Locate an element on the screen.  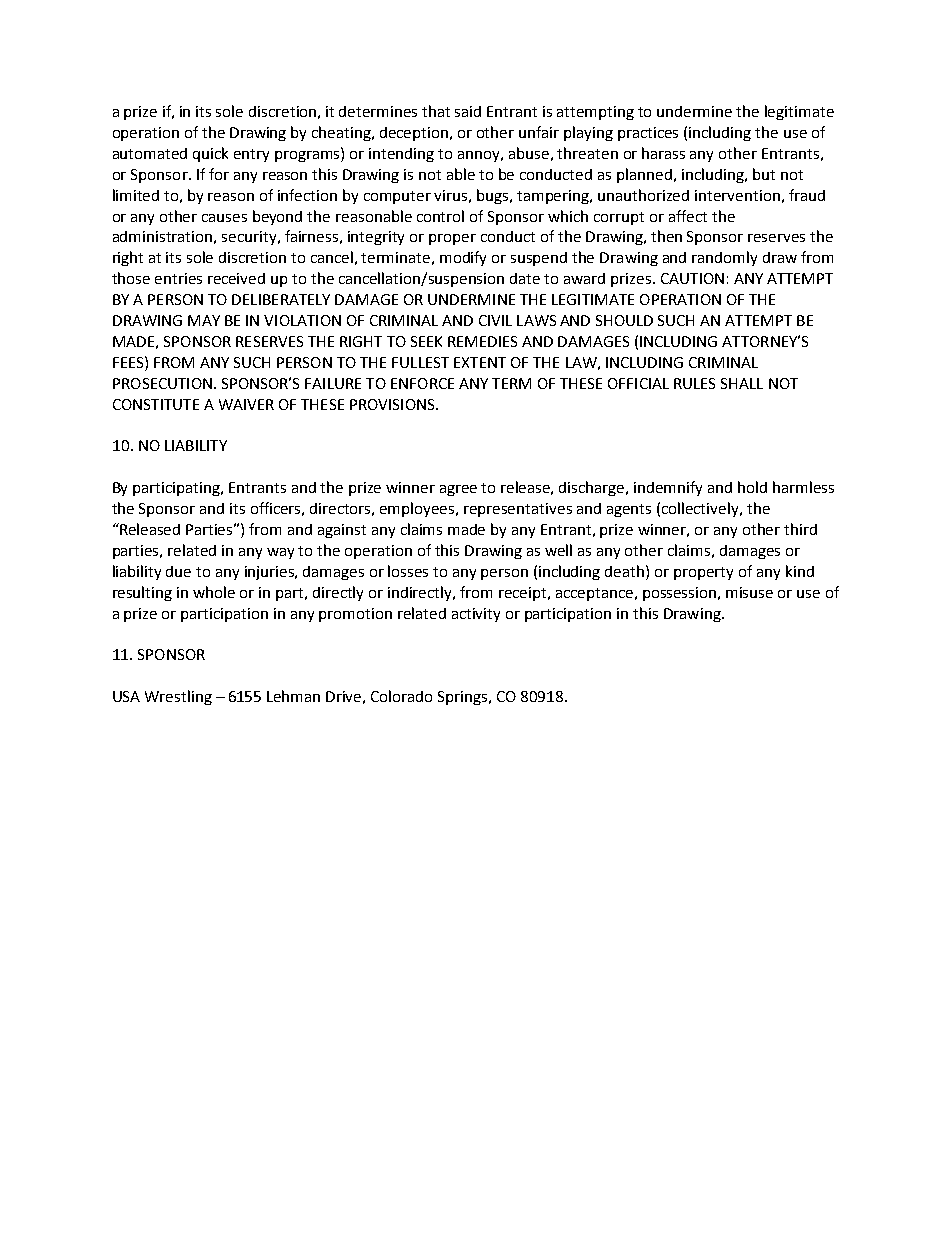
SHALL is located at coordinates (742, 383).
